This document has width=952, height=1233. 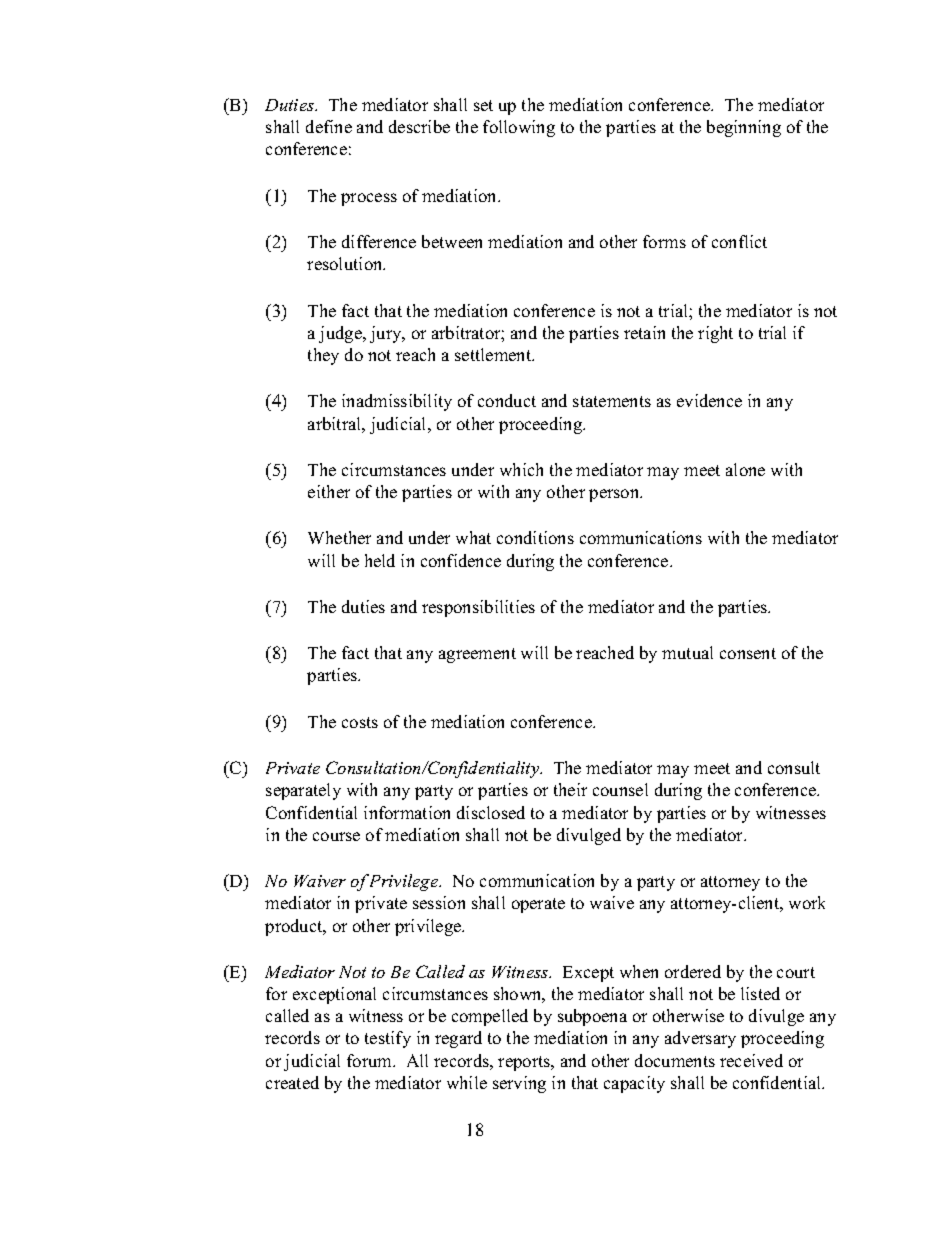 I want to click on forum, so click(x=371, y=1060).
